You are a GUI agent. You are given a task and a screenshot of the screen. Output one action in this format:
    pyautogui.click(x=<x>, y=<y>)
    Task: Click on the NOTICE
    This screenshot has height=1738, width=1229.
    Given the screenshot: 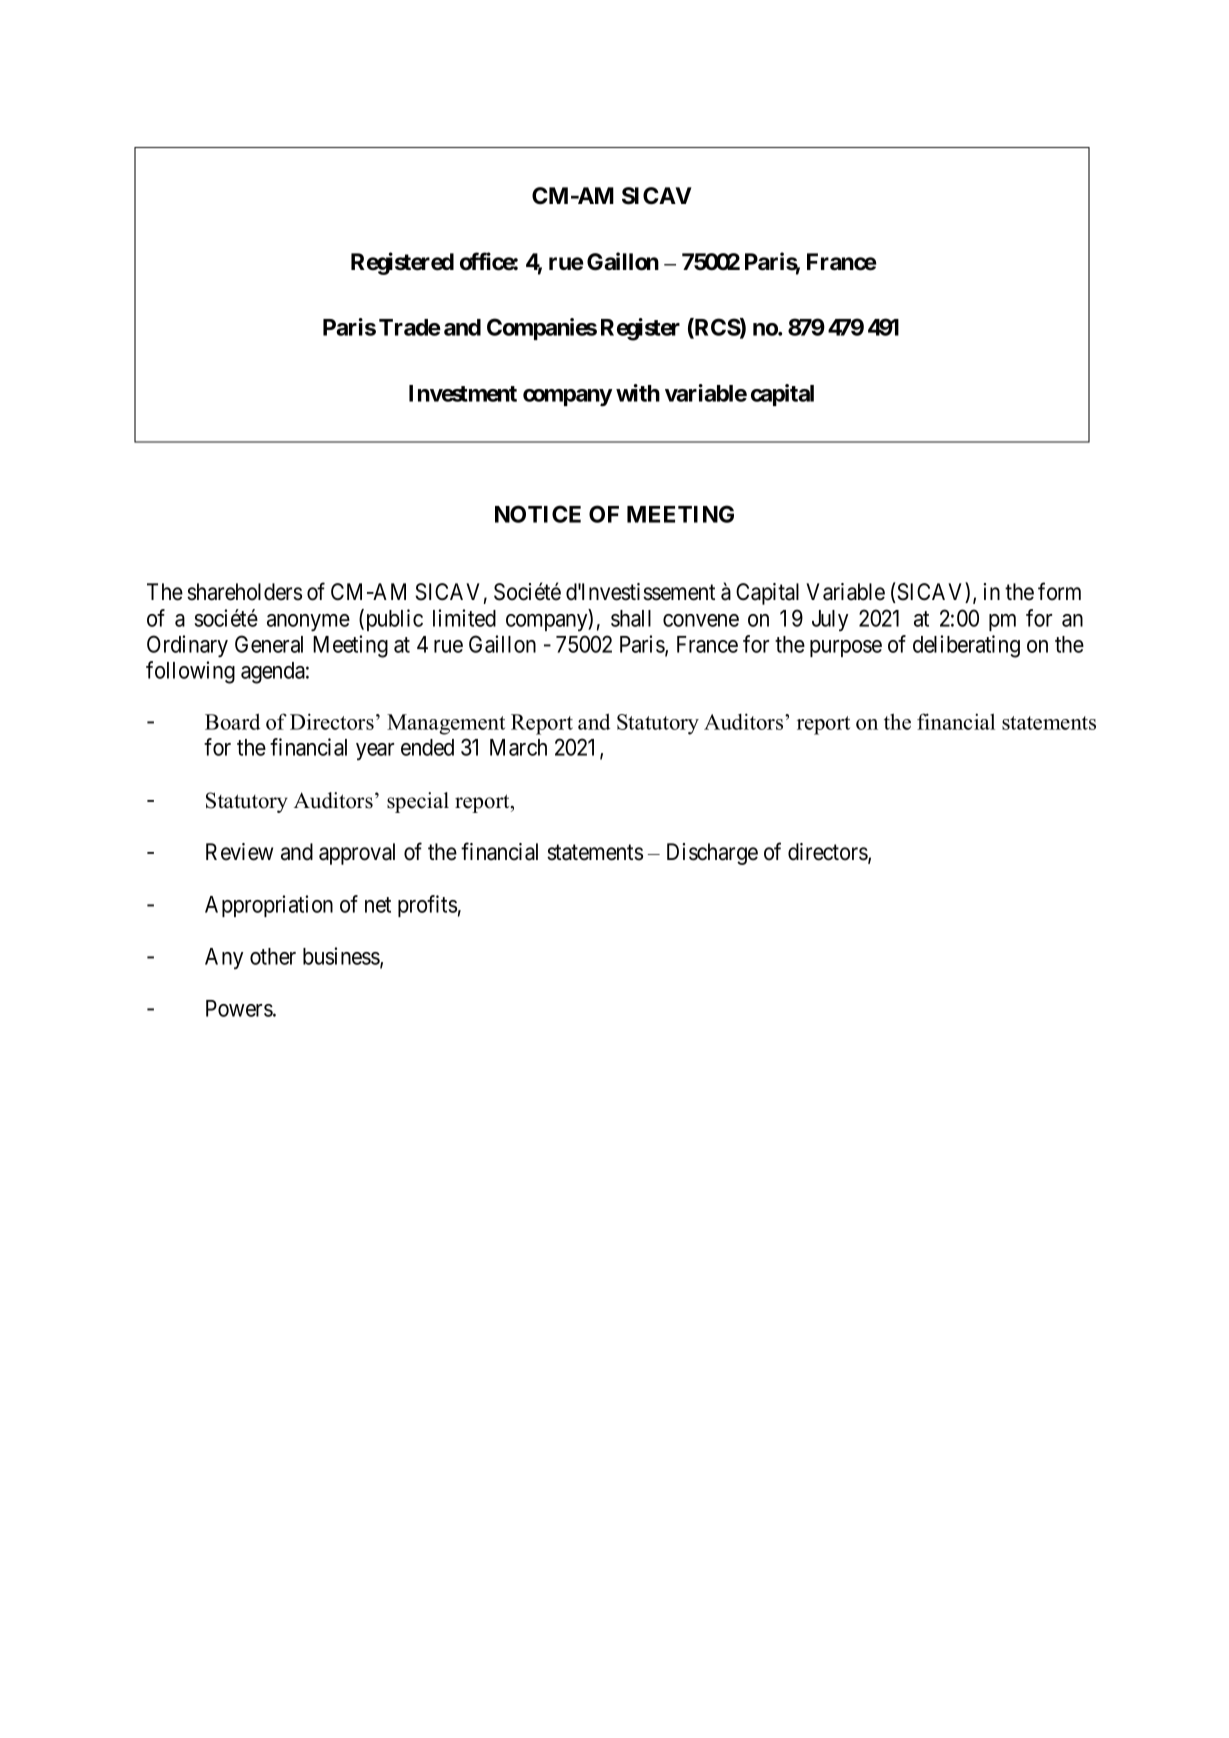 What is the action you would take?
    pyautogui.click(x=538, y=514)
